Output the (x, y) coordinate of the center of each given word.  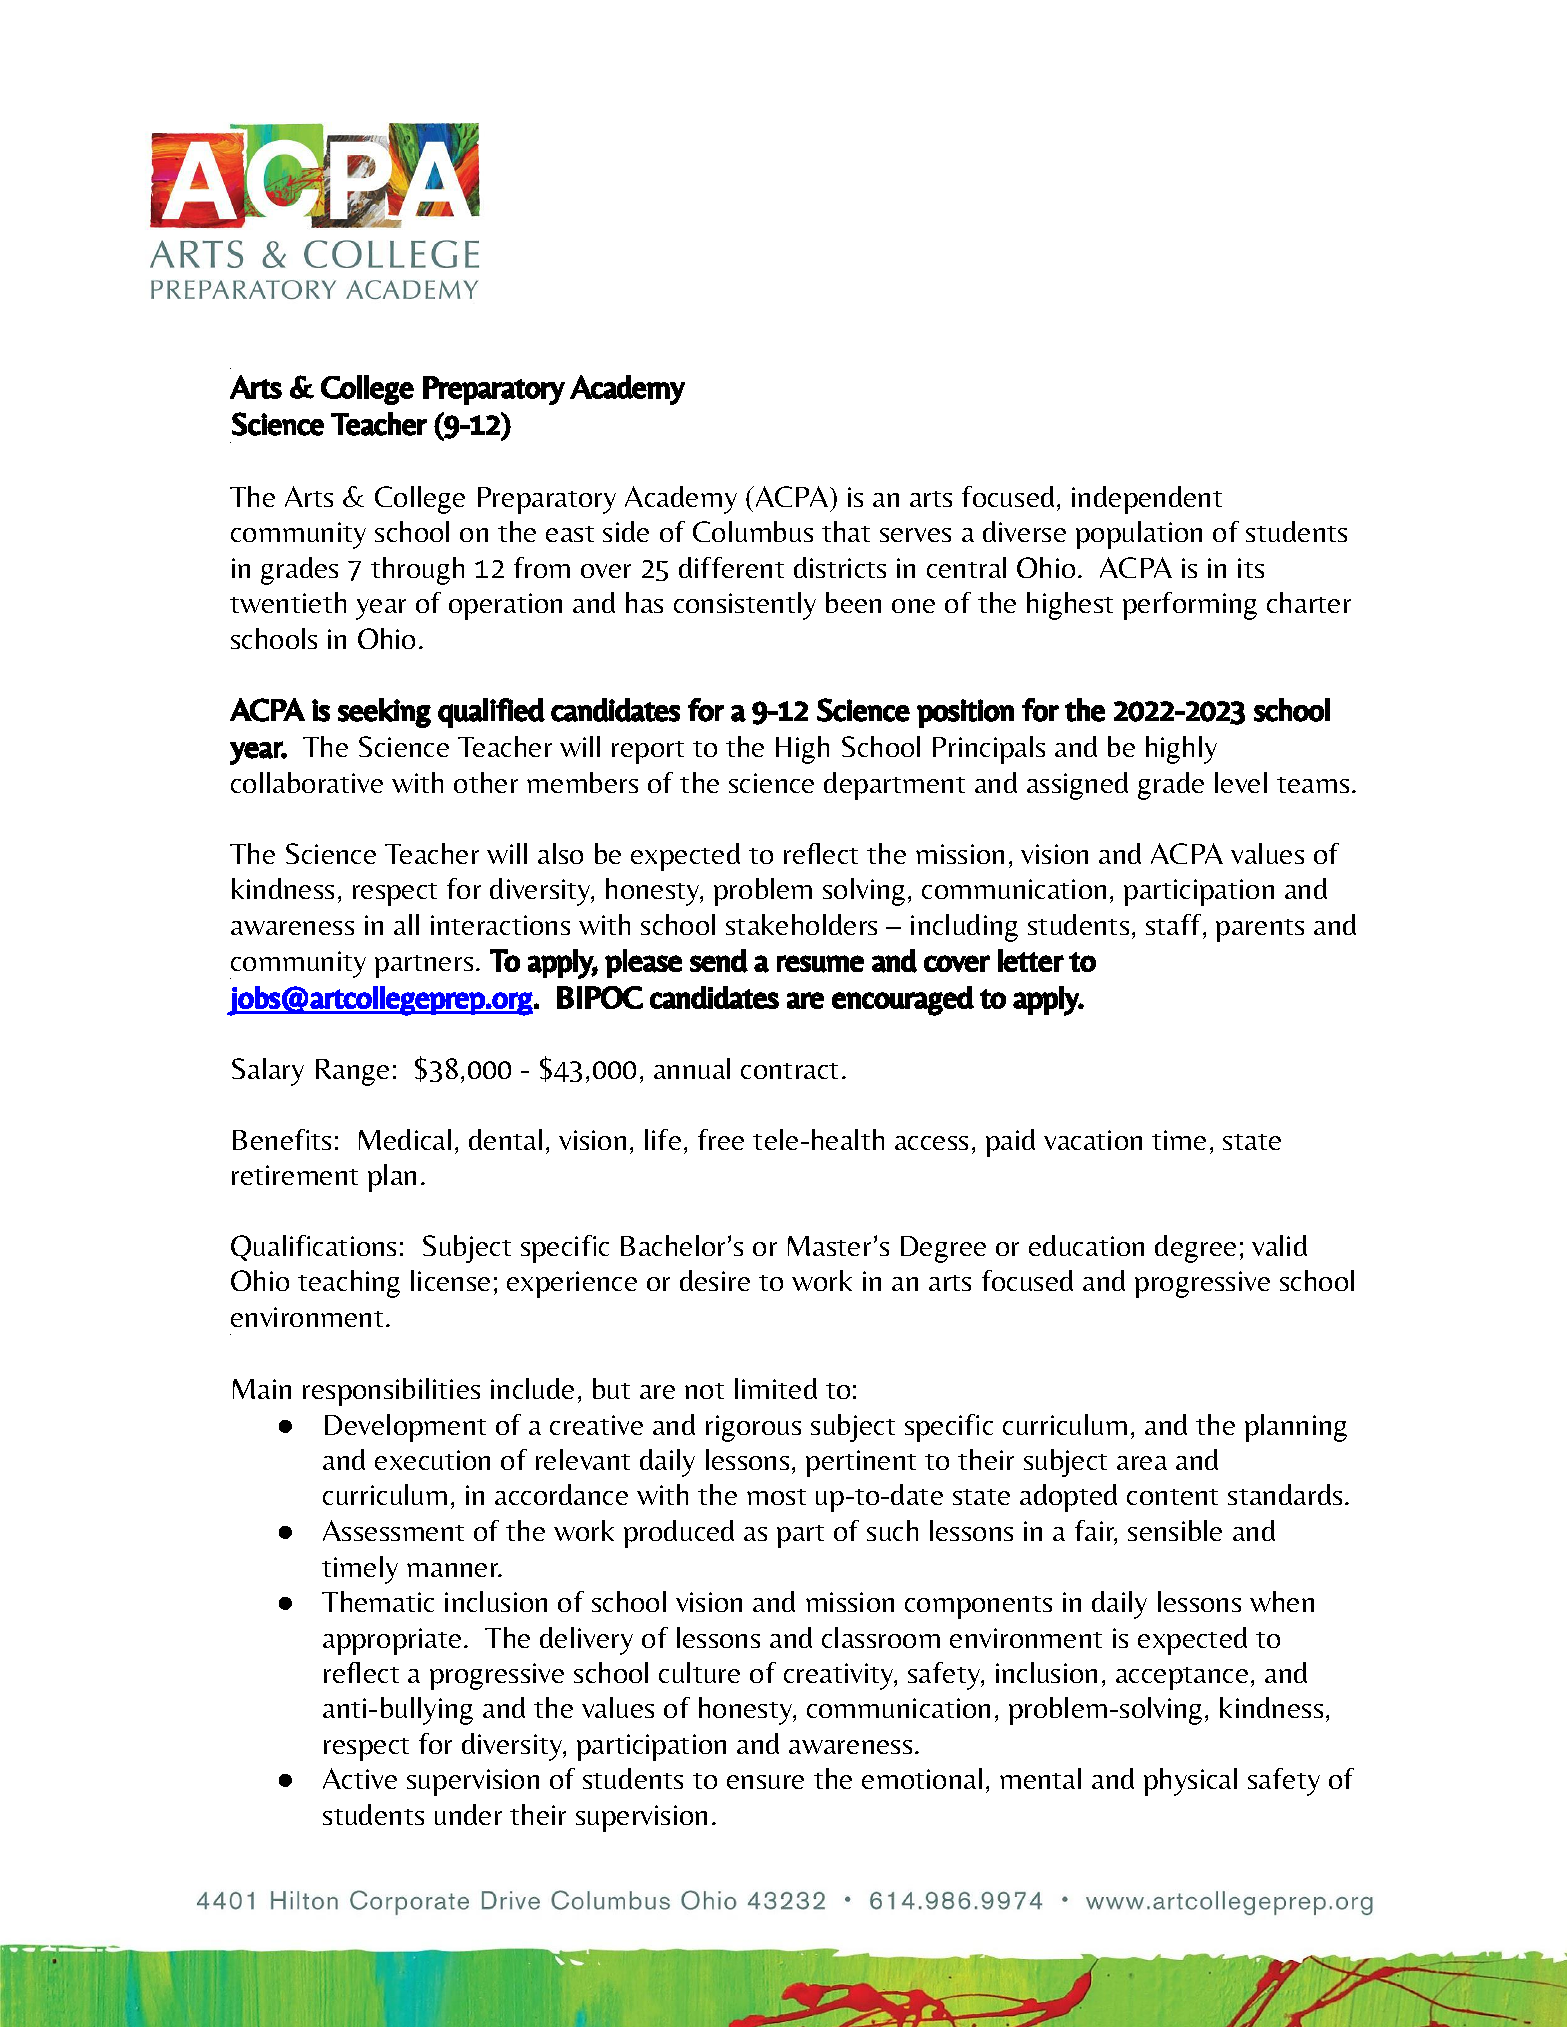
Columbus (753, 531)
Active (360, 1778)
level (1241, 782)
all (406, 924)
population (1139, 535)
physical (1190, 1782)
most (776, 1497)
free (721, 1139)
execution (432, 1460)
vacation (1093, 1140)
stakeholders (801, 924)
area (1142, 1463)
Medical (405, 1139)
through (417, 571)
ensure (765, 1782)
